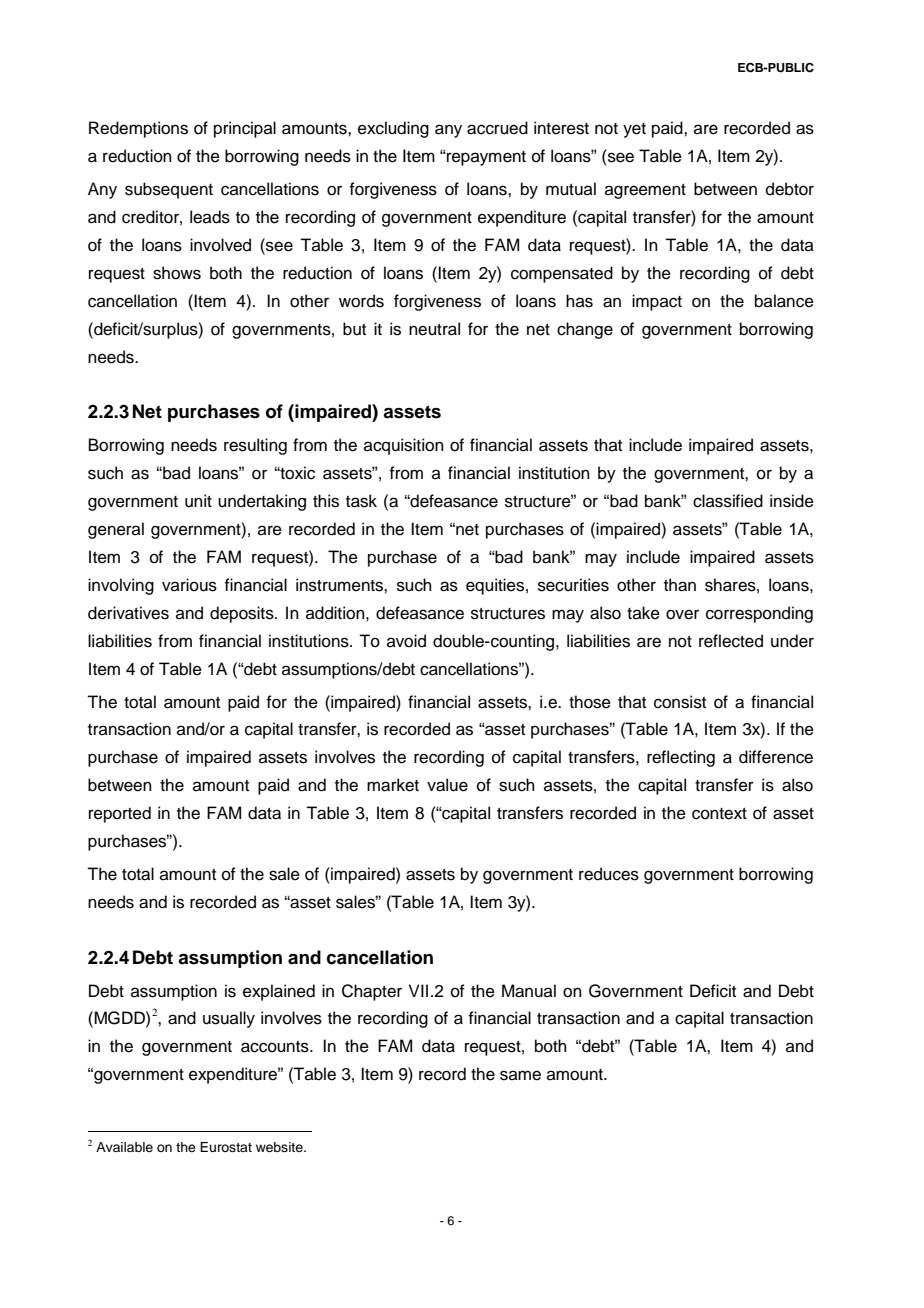 The width and height of the document is (924, 1308). I want to click on shows, so click(177, 273).
